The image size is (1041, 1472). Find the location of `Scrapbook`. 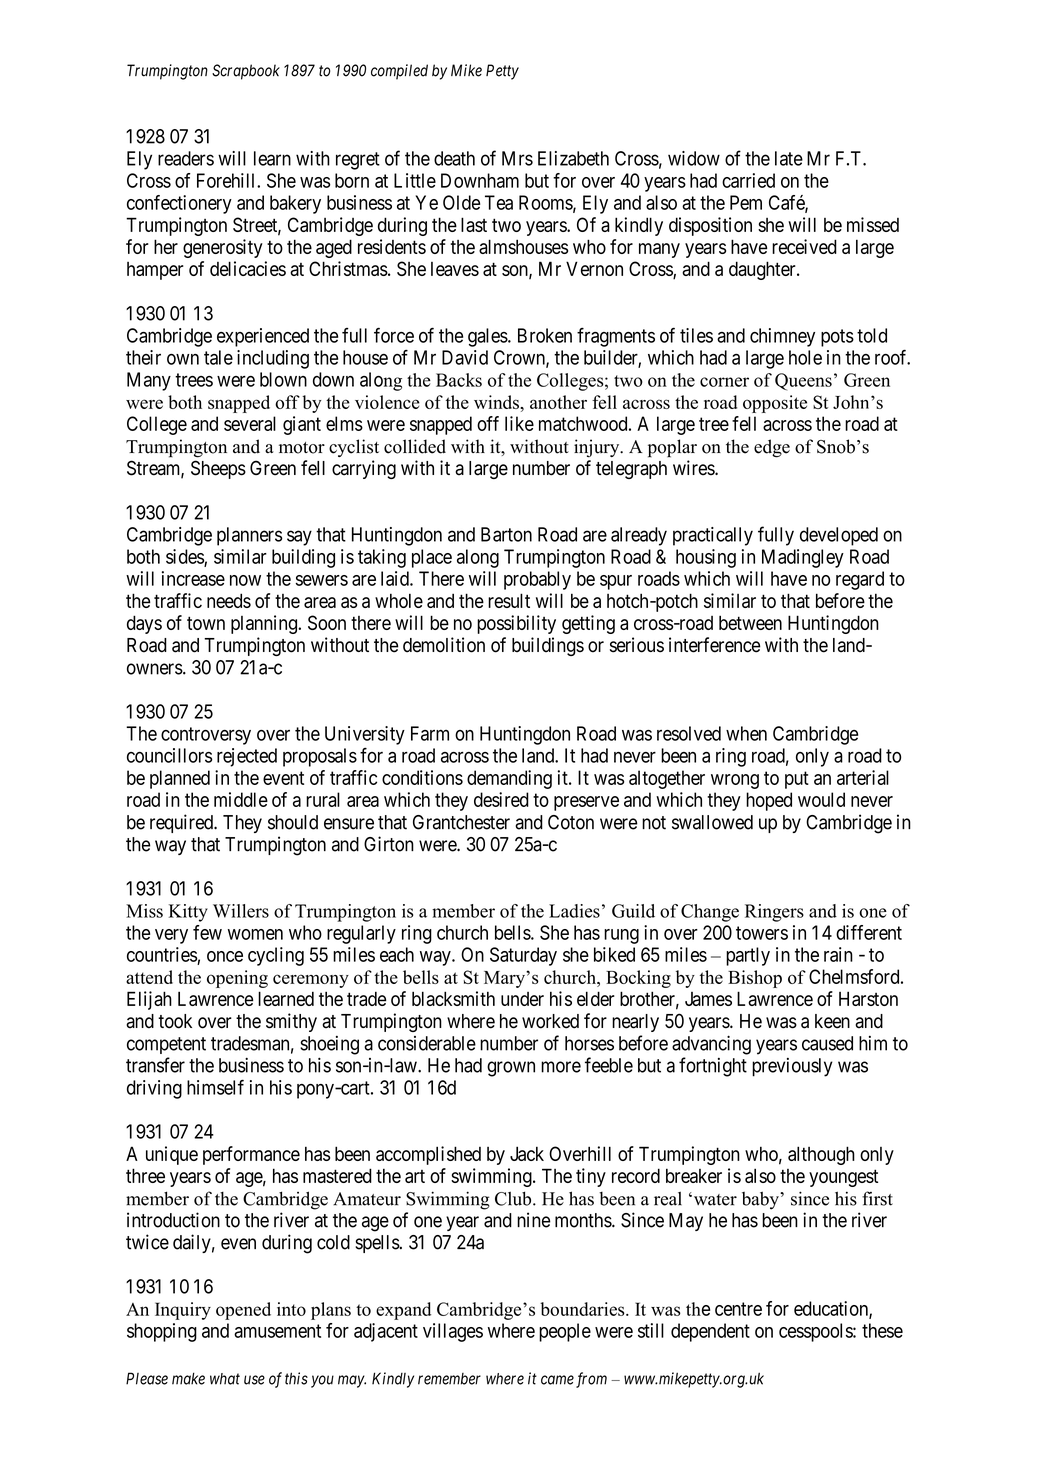

Scrapbook is located at coordinates (246, 72).
